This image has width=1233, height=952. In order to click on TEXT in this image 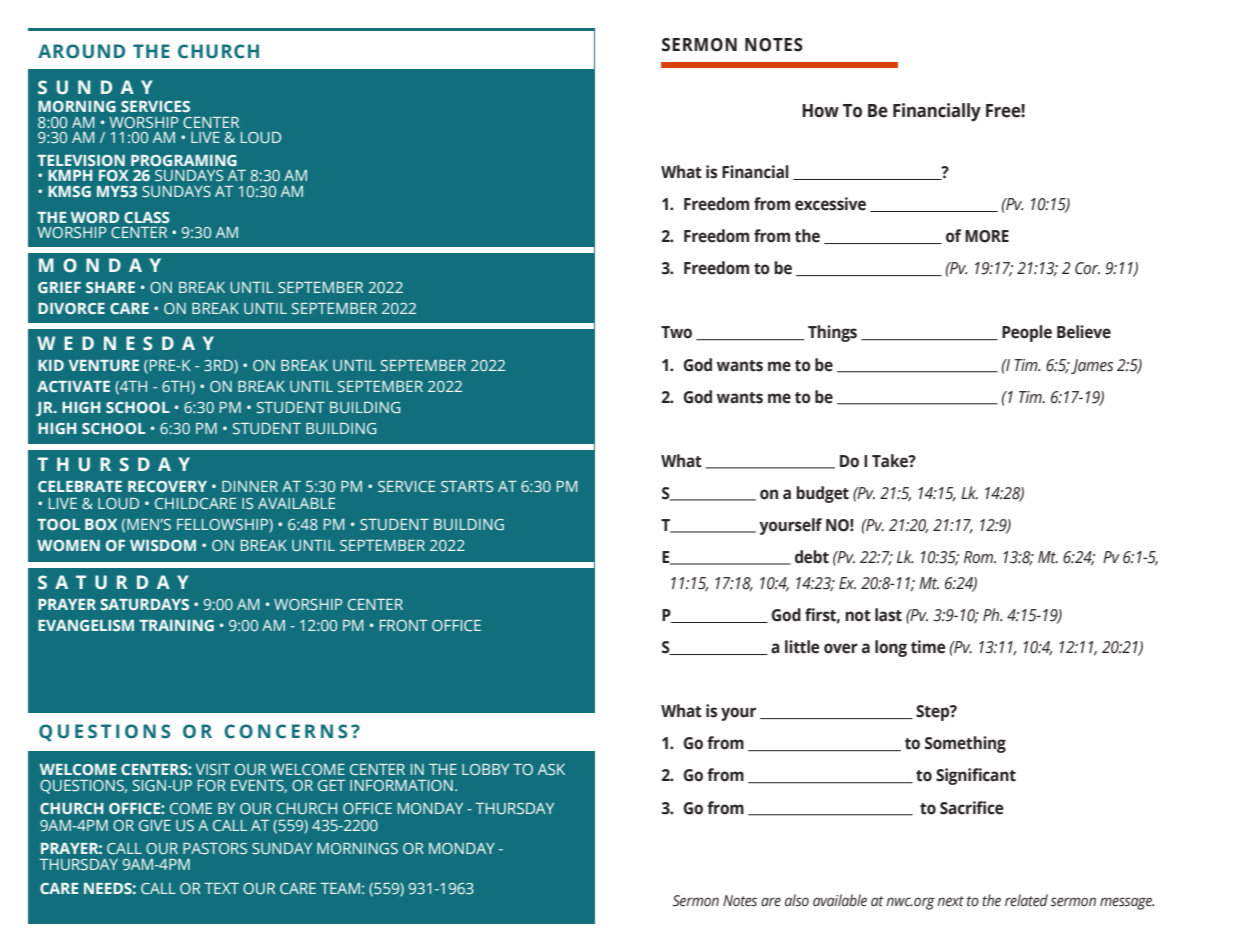, I will do `click(222, 888)`.
